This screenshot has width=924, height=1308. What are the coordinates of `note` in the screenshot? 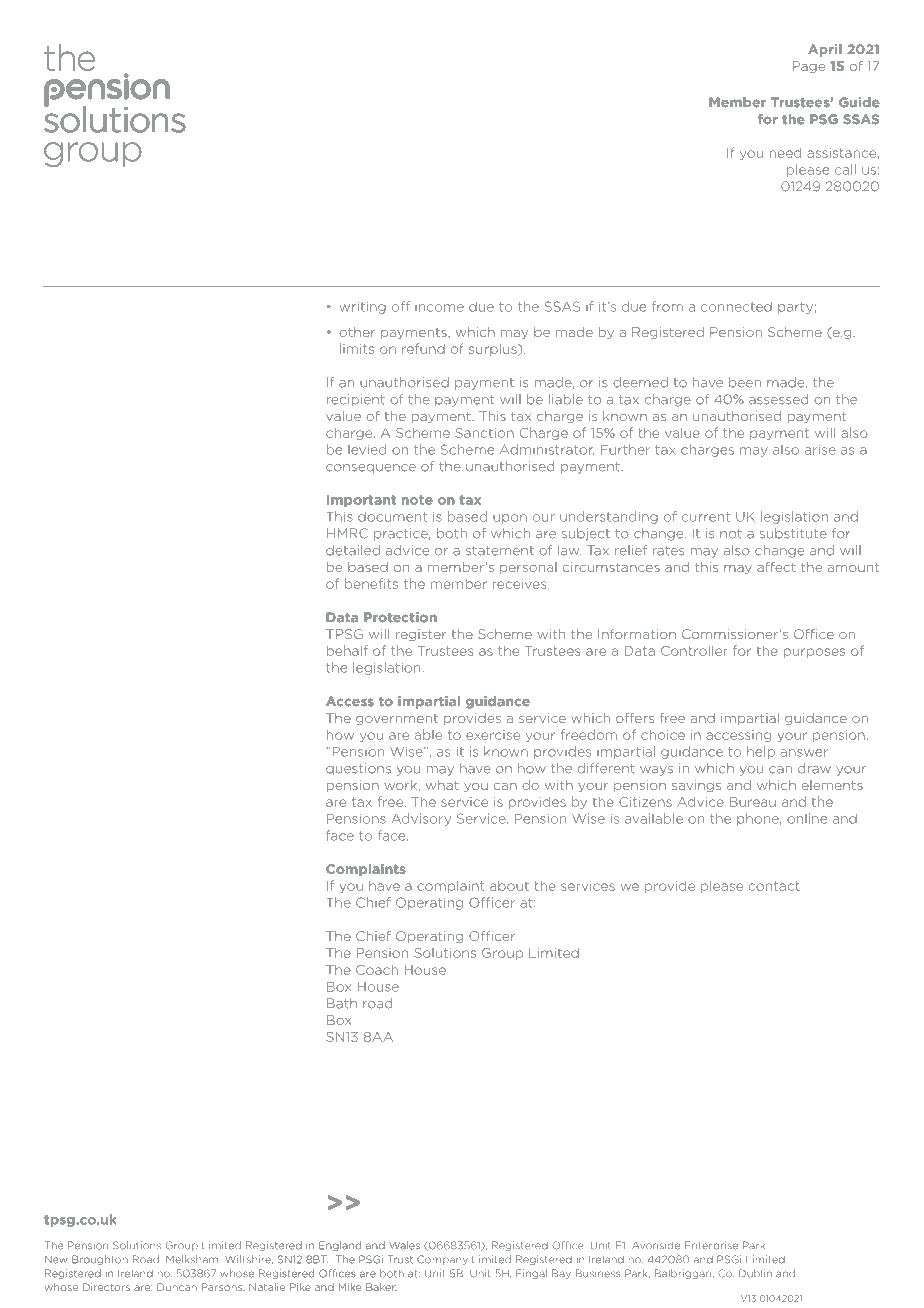 It's located at (417, 500).
